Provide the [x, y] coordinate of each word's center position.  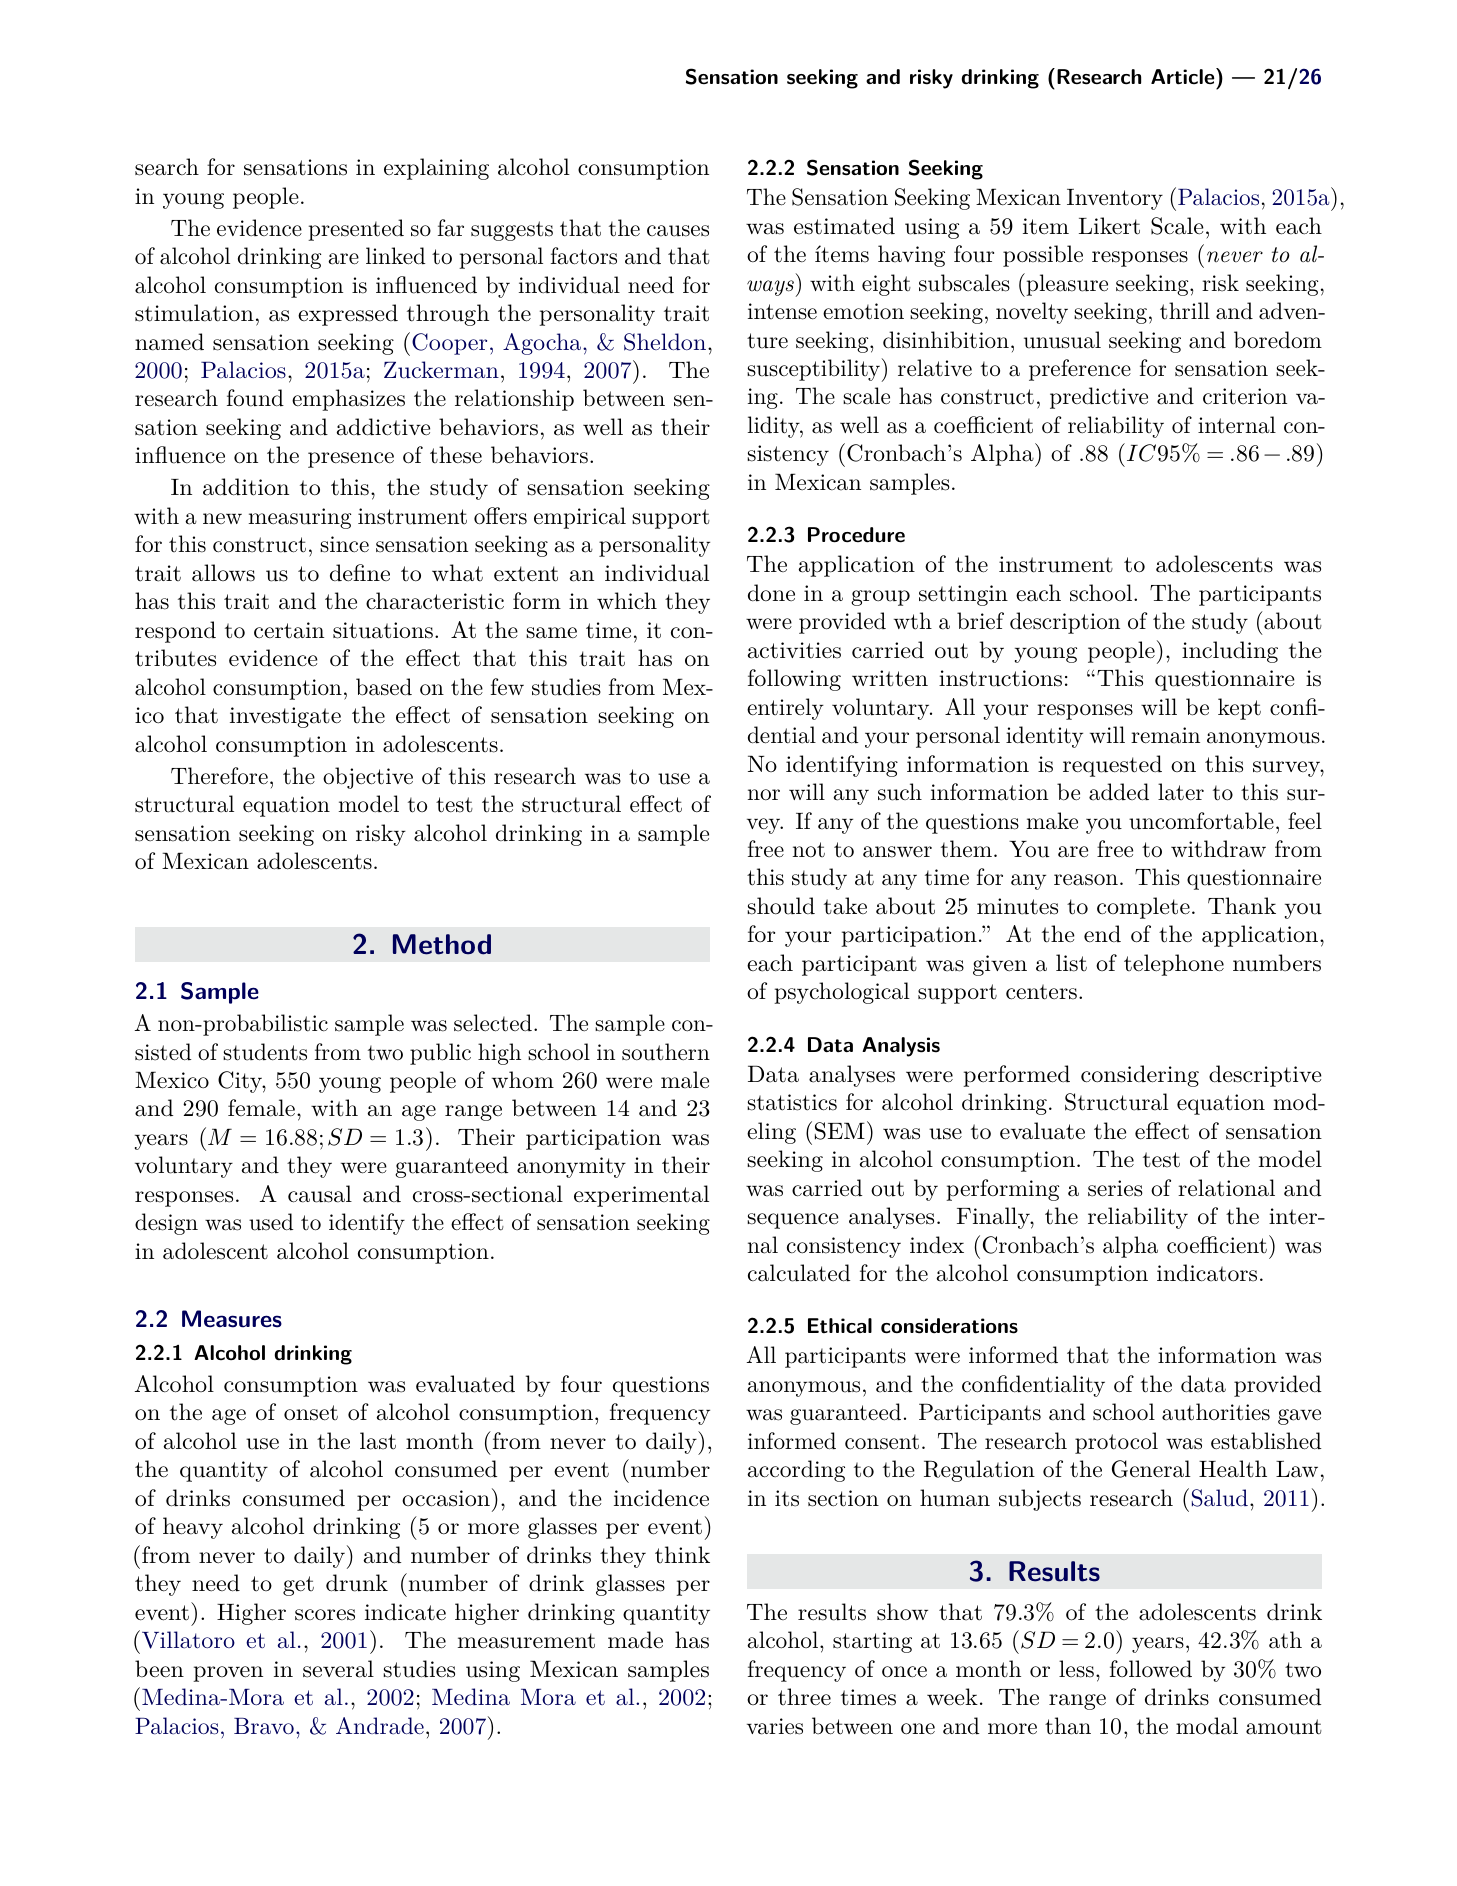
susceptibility [814, 369]
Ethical [840, 1326]
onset [311, 1413]
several [338, 1669]
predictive [1099, 398]
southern [666, 1052]
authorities [1216, 1412]
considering [1140, 1076]
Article [1184, 76]
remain [1165, 735]
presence [351, 460]
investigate [285, 717]
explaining [436, 169]
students [265, 1052]
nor [764, 795]
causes [678, 231]
